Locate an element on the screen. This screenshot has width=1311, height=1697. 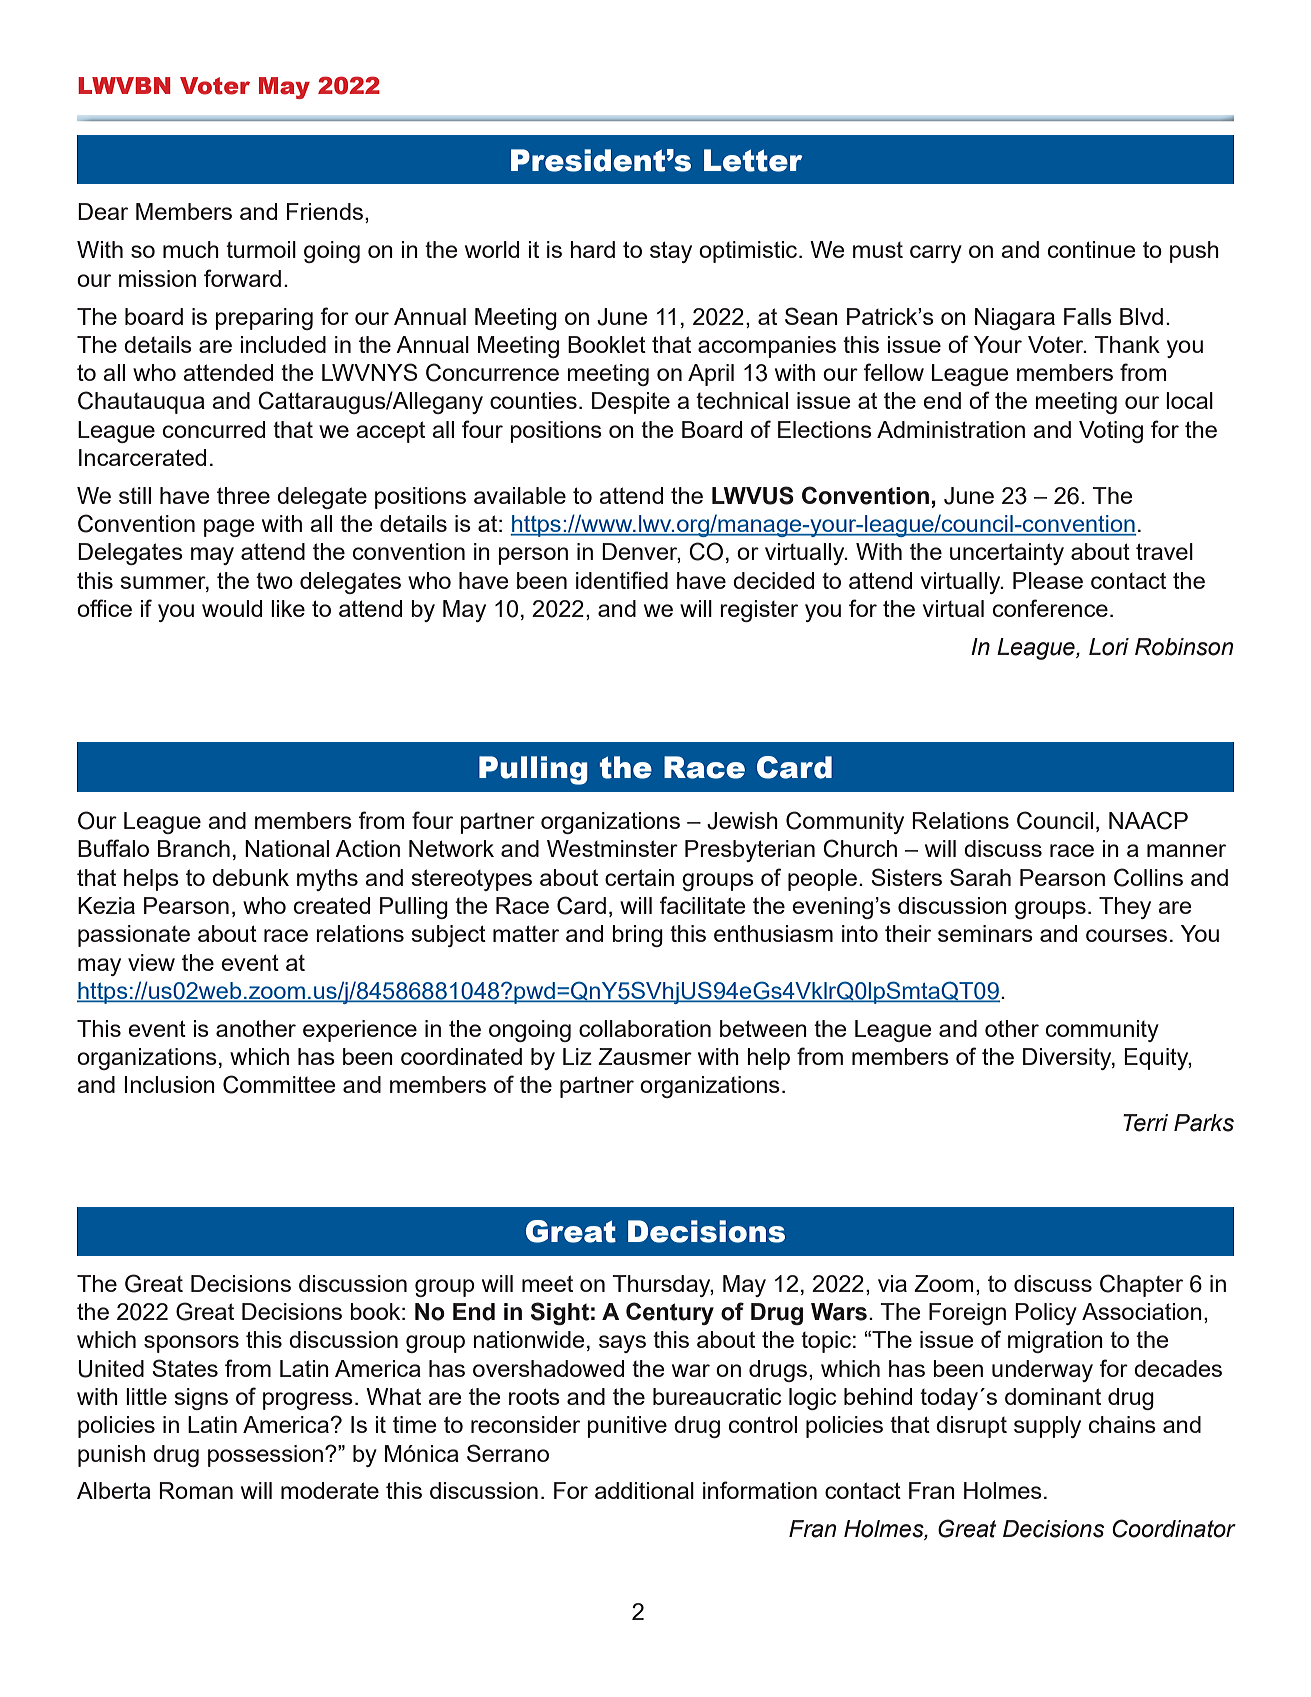
stay is located at coordinates (671, 252).
